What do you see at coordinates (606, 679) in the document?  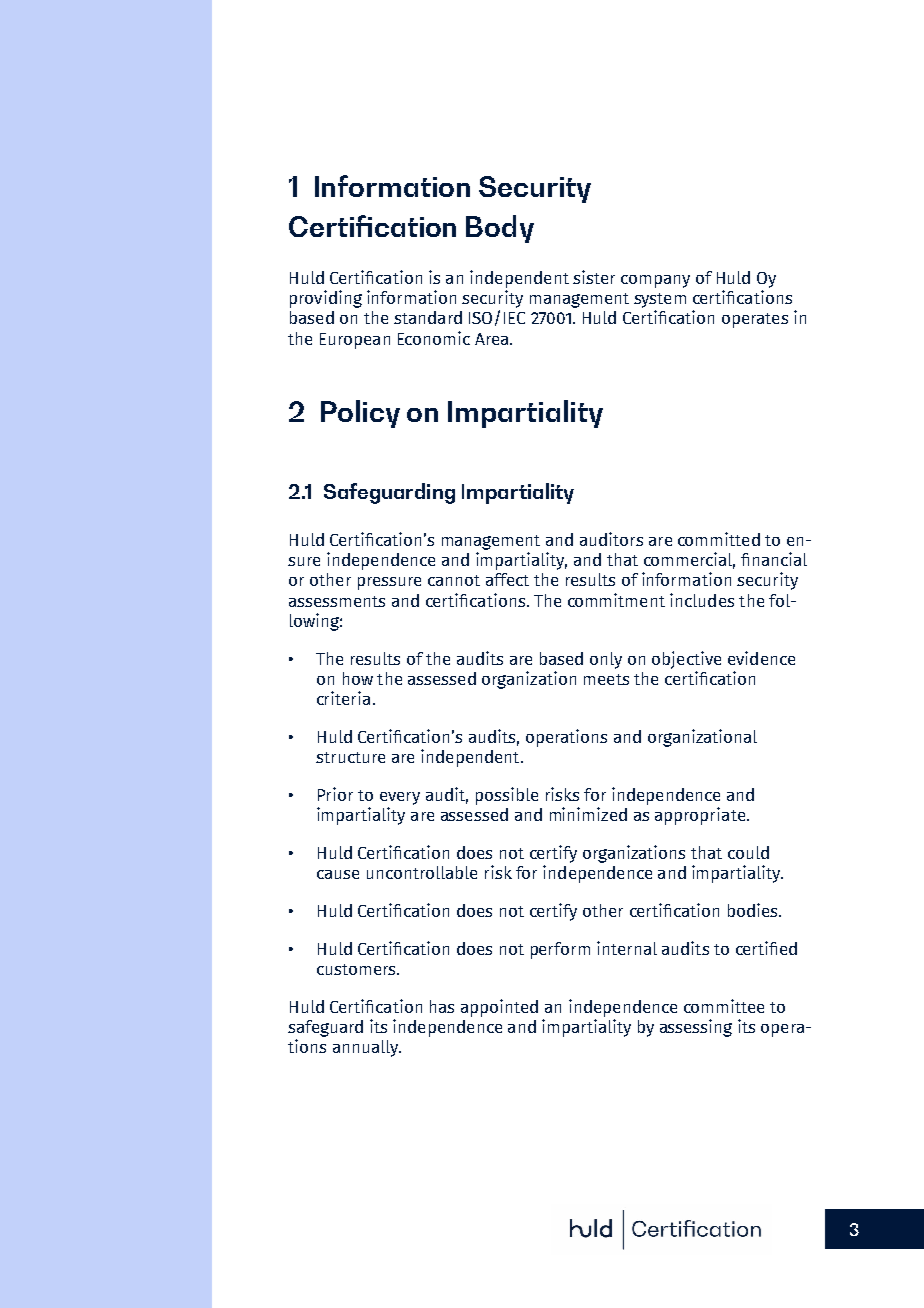 I see `meets` at bounding box center [606, 679].
